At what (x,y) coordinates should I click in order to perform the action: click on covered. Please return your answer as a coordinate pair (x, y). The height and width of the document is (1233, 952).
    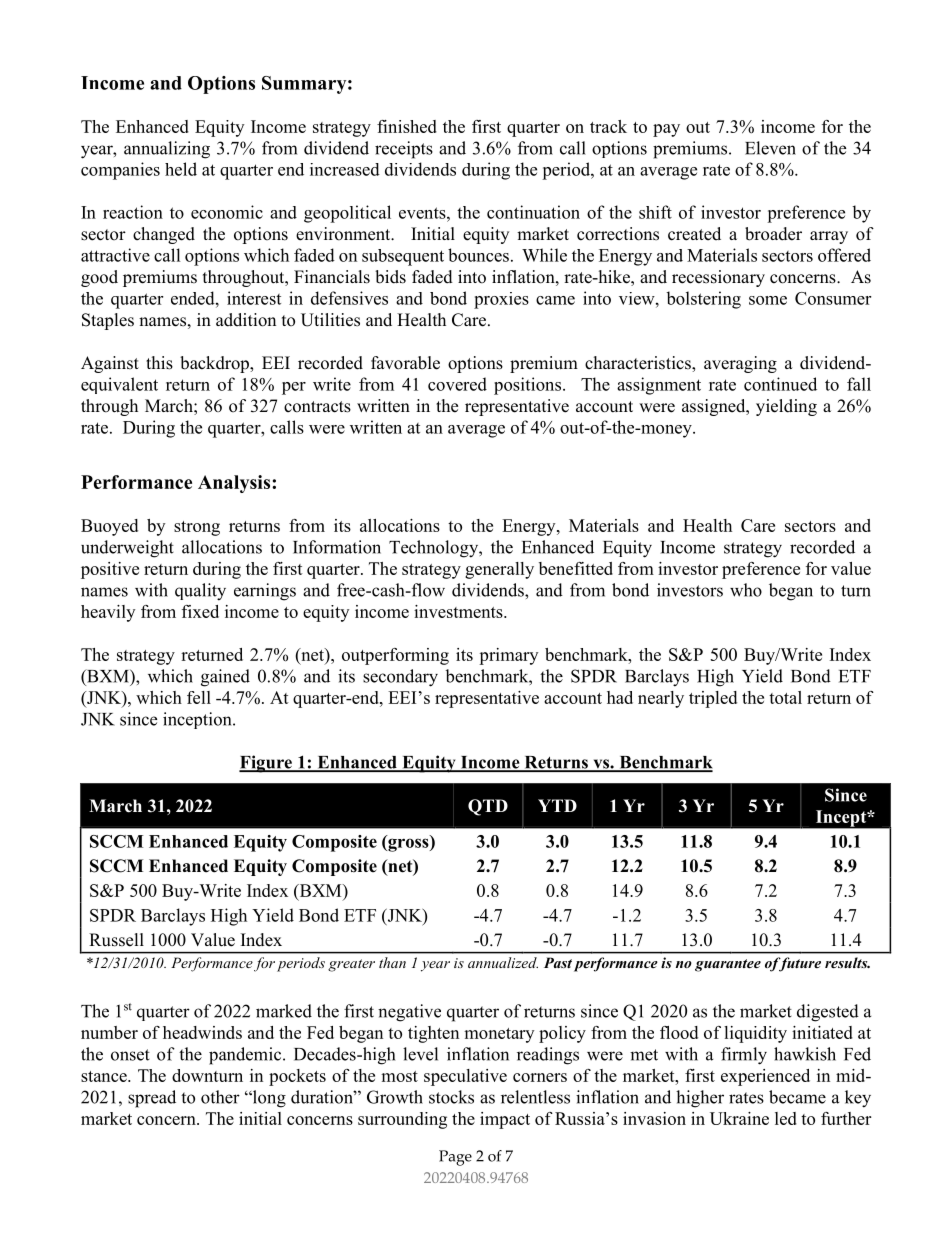
    Looking at the image, I should click on (457, 384).
